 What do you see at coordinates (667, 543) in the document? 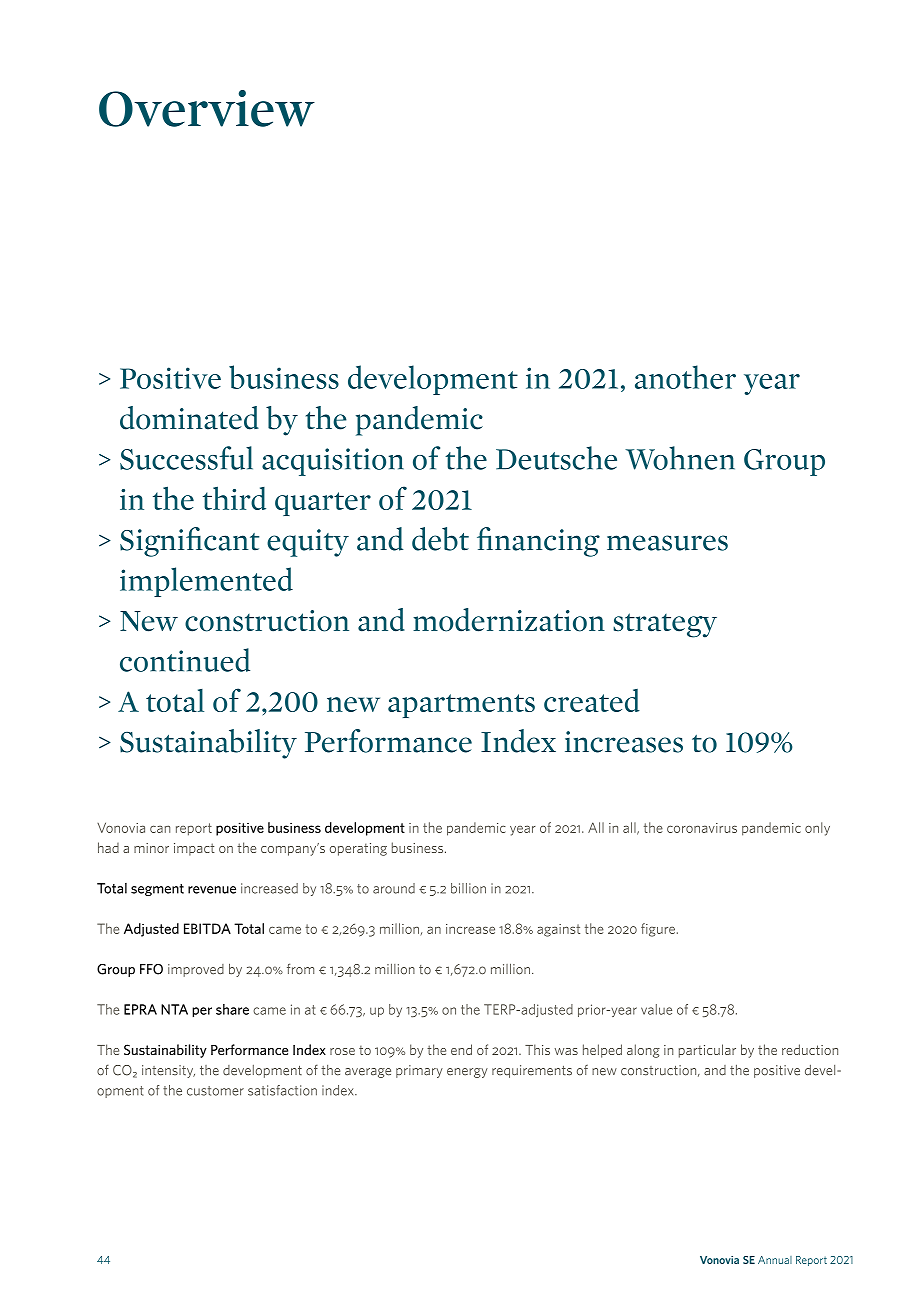
I see `measures` at bounding box center [667, 543].
